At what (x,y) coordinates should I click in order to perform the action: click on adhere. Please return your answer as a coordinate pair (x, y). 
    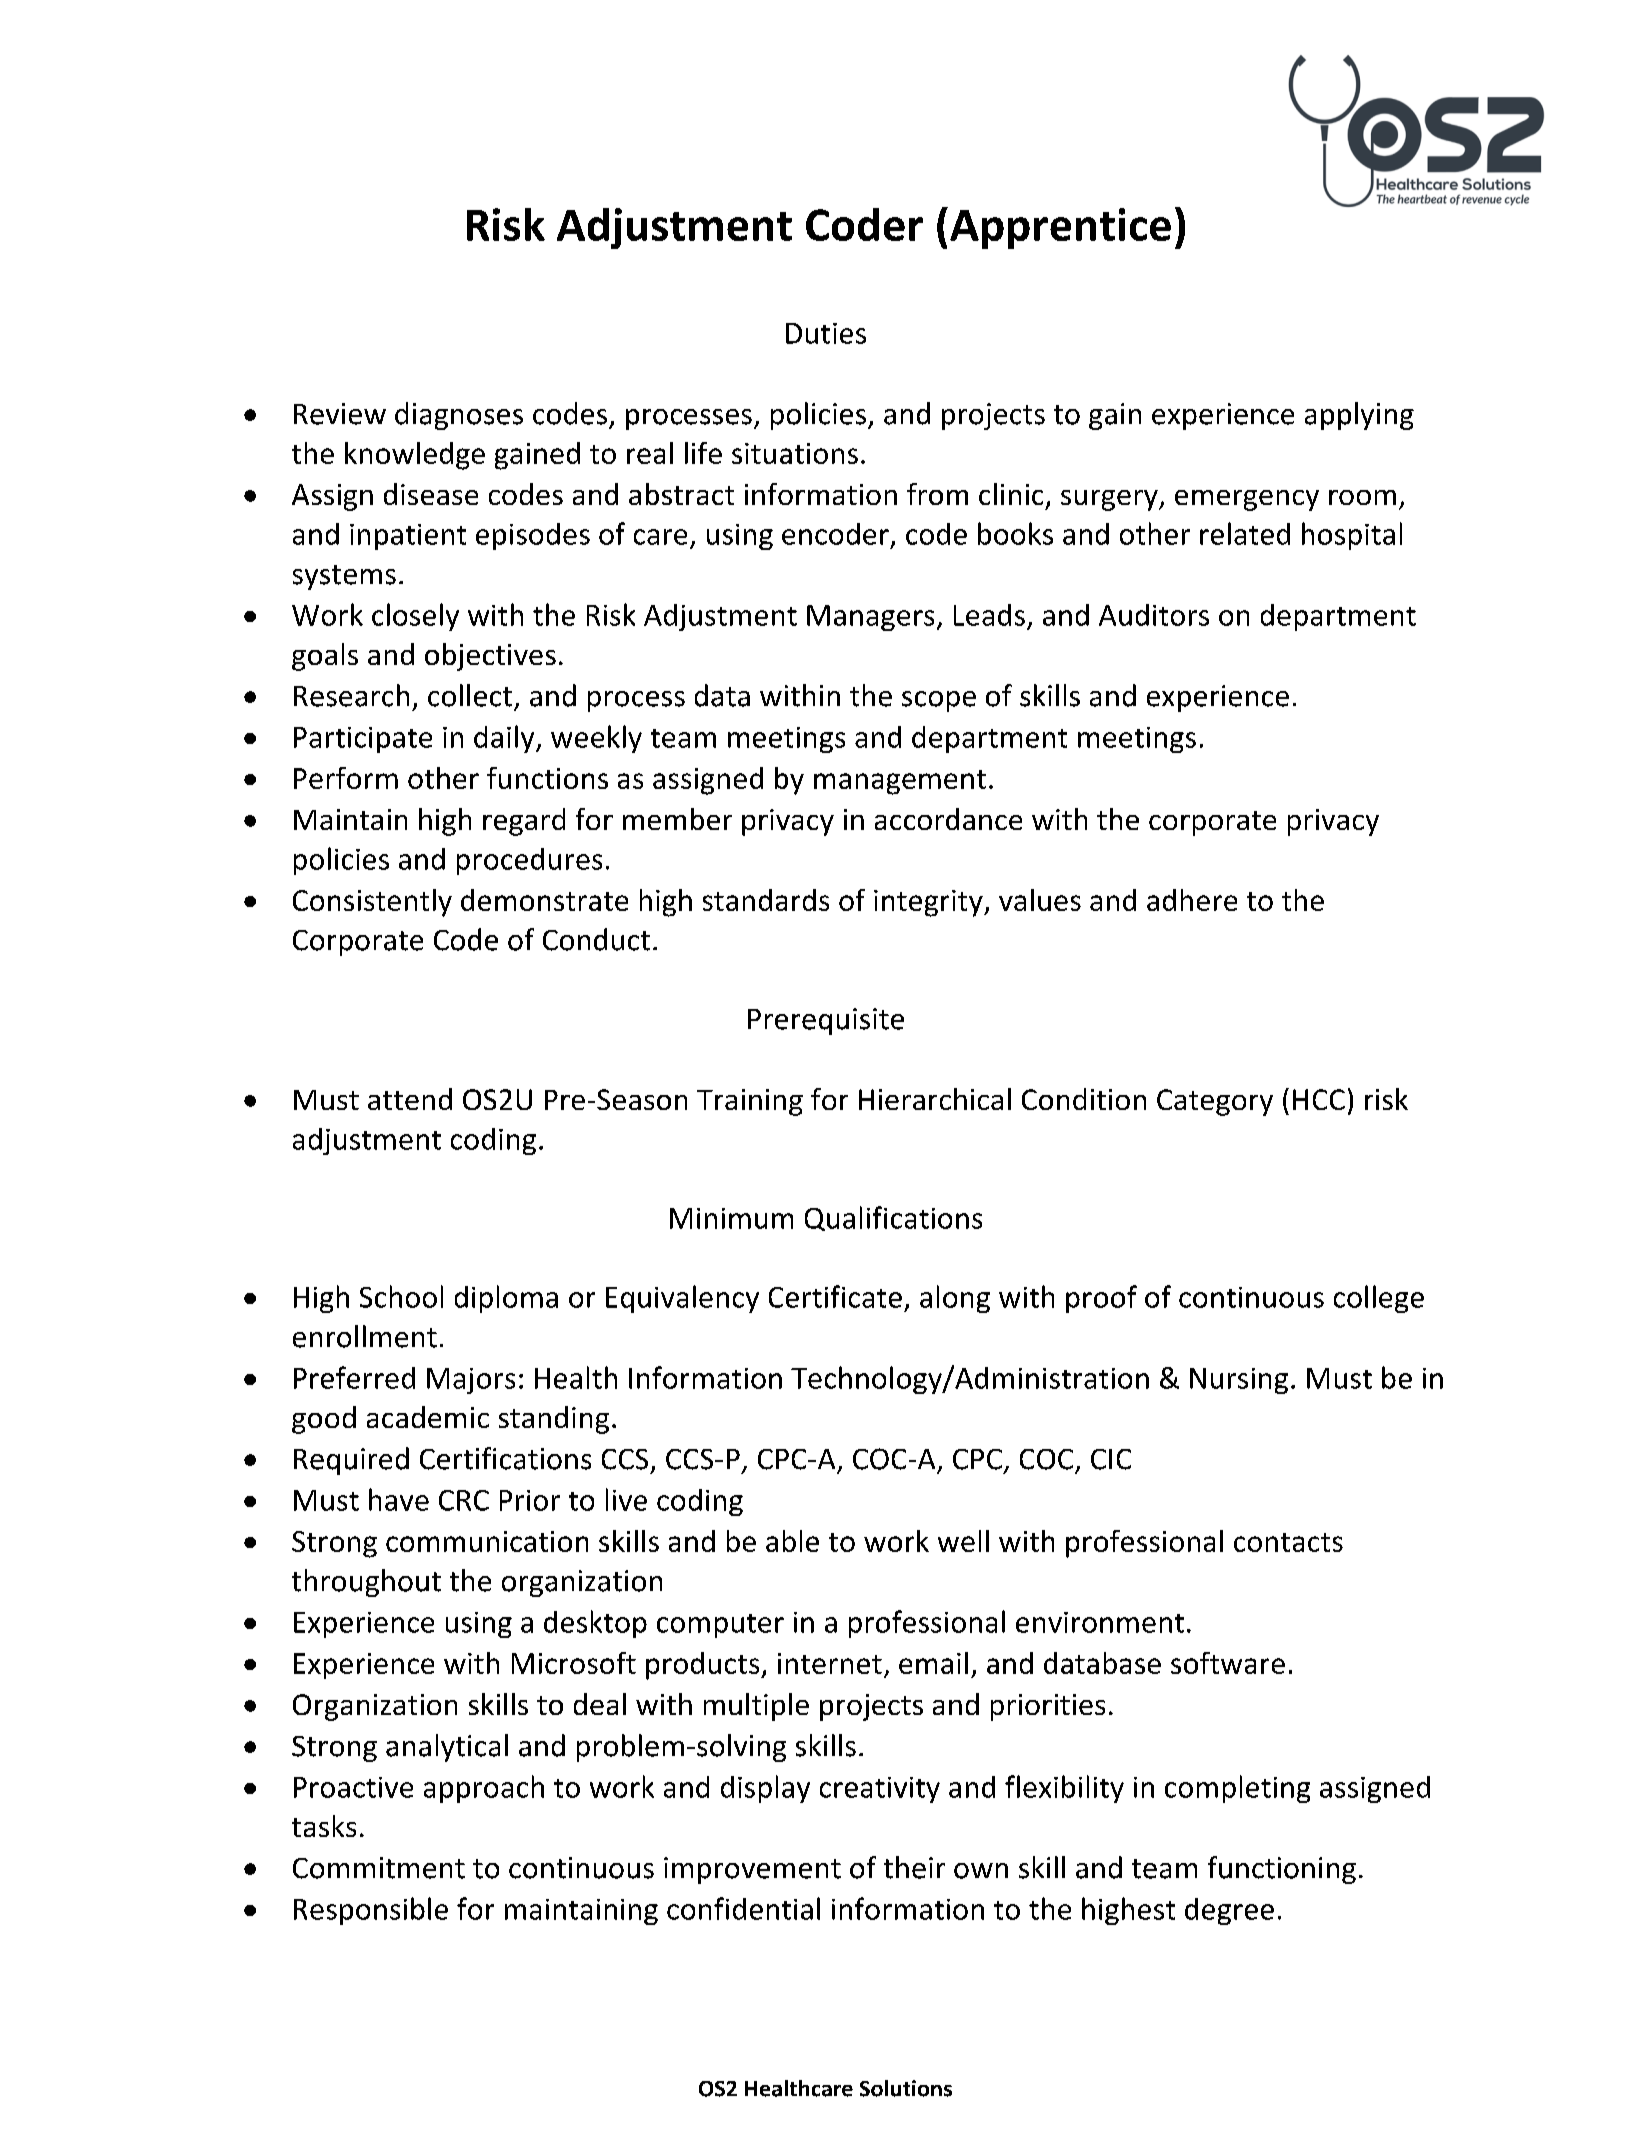
    Looking at the image, I should click on (1192, 900).
